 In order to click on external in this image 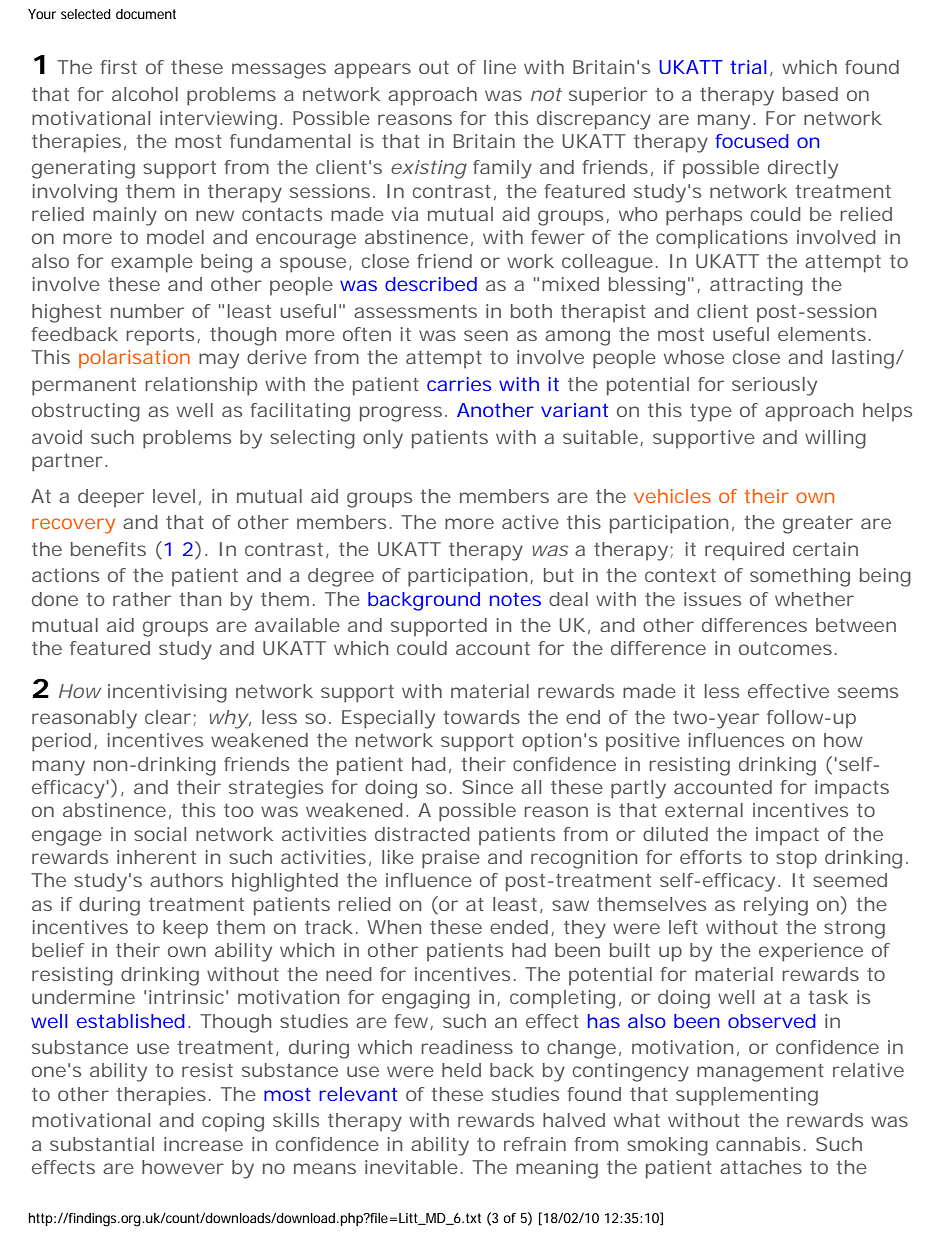, I will do `click(704, 810)`.
